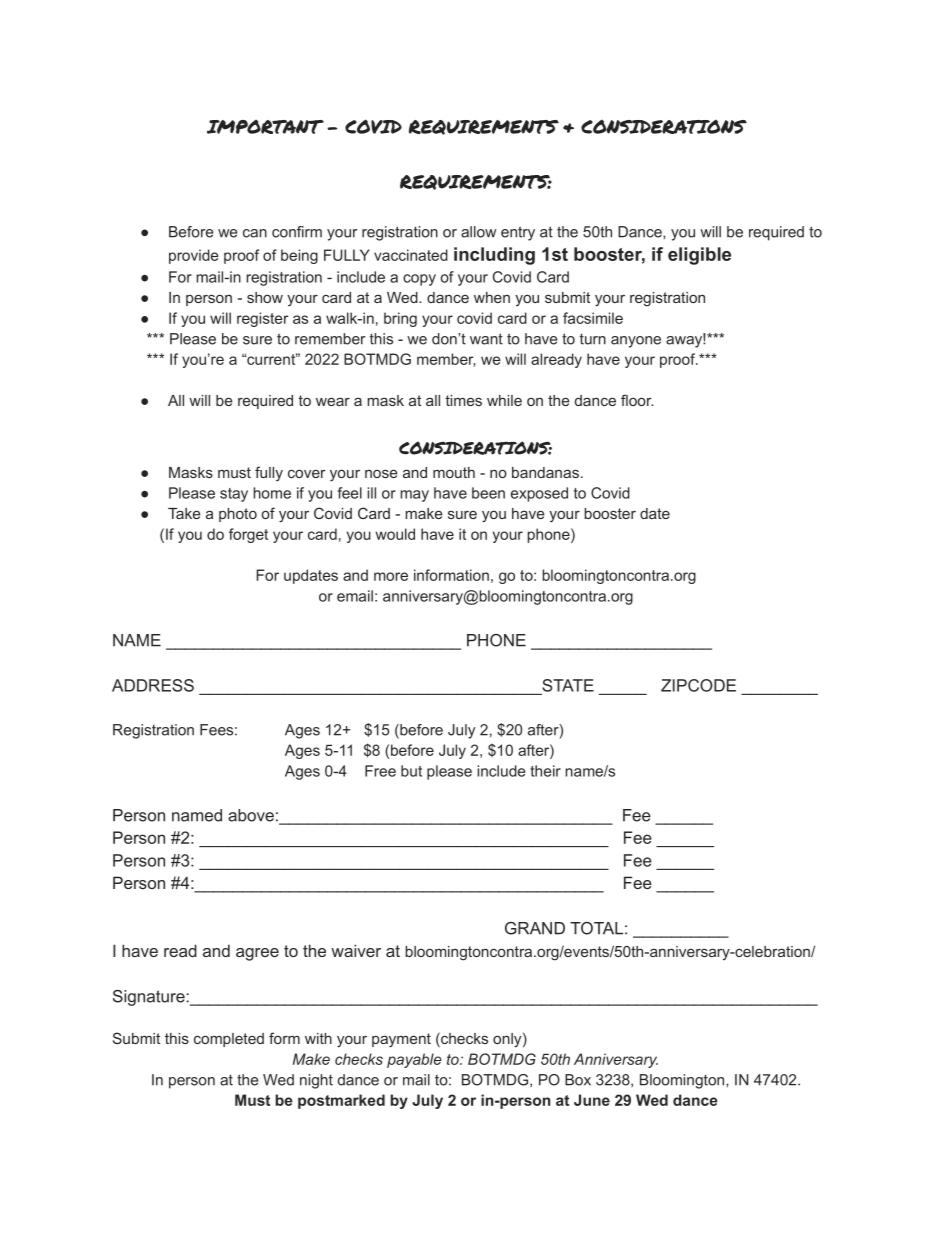 The height and width of the document is (1233, 952). What do you see at coordinates (229, 1040) in the document?
I see `completed` at bounding box center [229, 1040].
